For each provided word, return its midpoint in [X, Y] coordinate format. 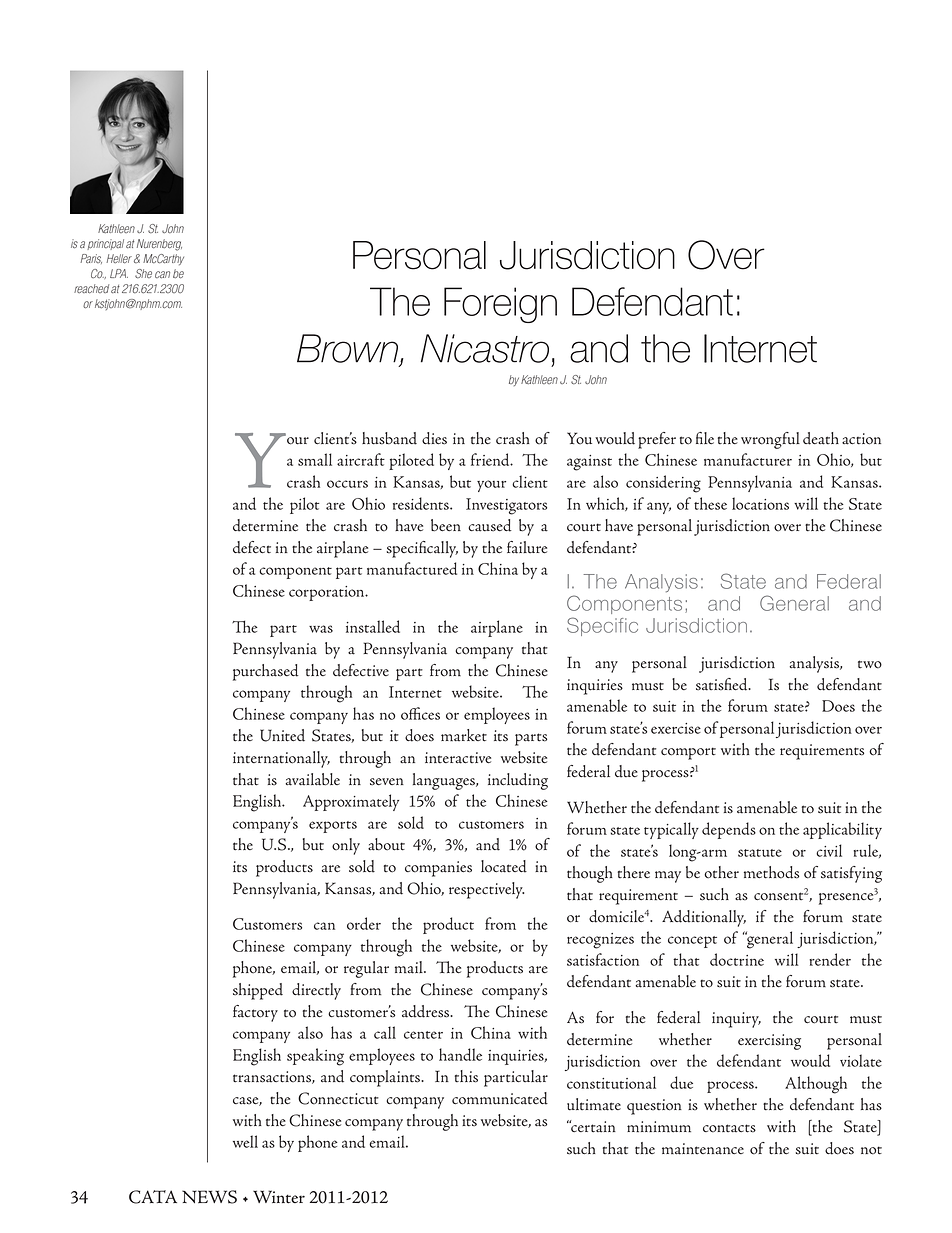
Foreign [500, 305]
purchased [266, 672]
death [821, 438]
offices [420, 713]
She [143, 273]
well [245, 1141]
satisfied [723, 684]
